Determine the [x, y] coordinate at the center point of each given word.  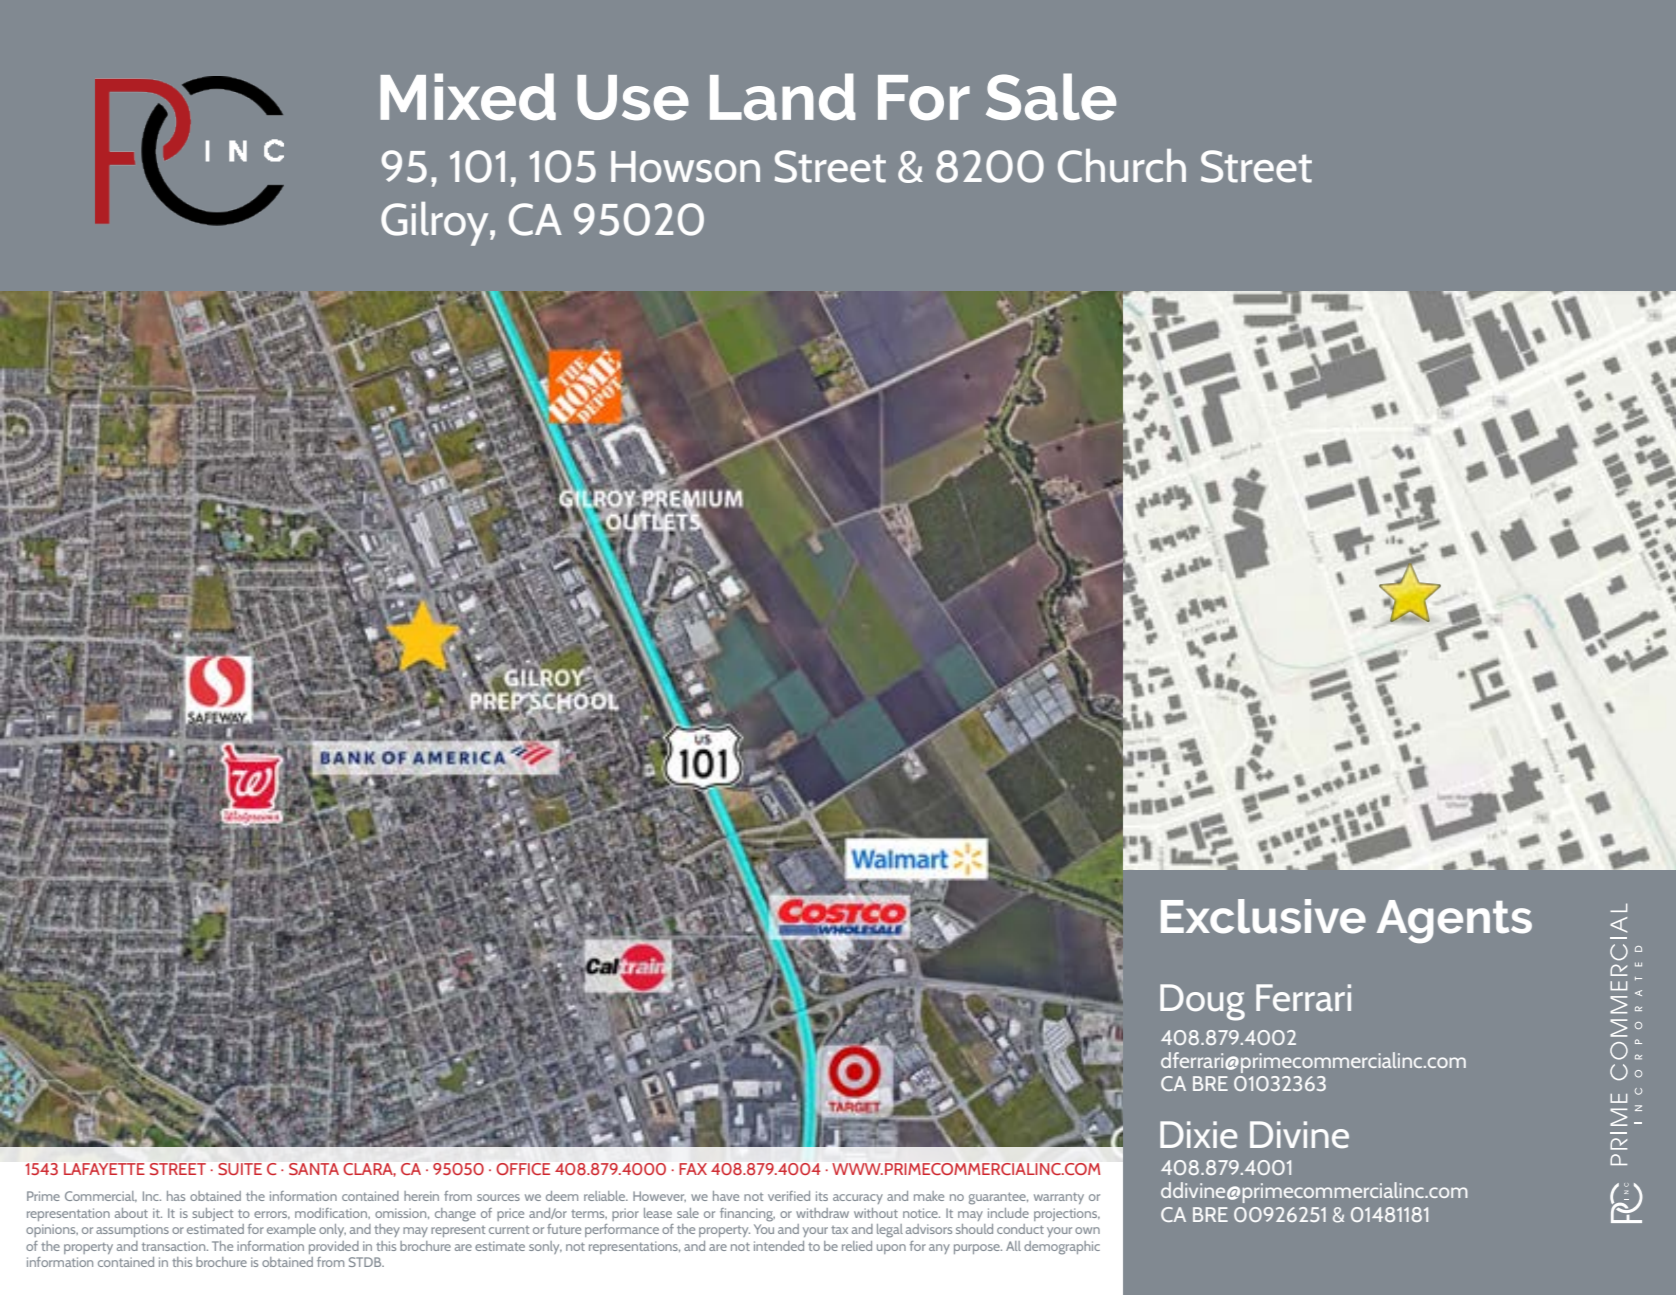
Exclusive [1263, 916]
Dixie [1198, 1134]
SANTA [314, 1169]
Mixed [468, 97]
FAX [693, 1169]
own [1087, 1230]
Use [633, 98]
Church [1122, 166]
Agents [1454, 921]
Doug [1202, 1002]
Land [782, 97]
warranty [1059, 1198]
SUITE [240, 1169]
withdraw [822, 1213]
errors [272, 1215]
